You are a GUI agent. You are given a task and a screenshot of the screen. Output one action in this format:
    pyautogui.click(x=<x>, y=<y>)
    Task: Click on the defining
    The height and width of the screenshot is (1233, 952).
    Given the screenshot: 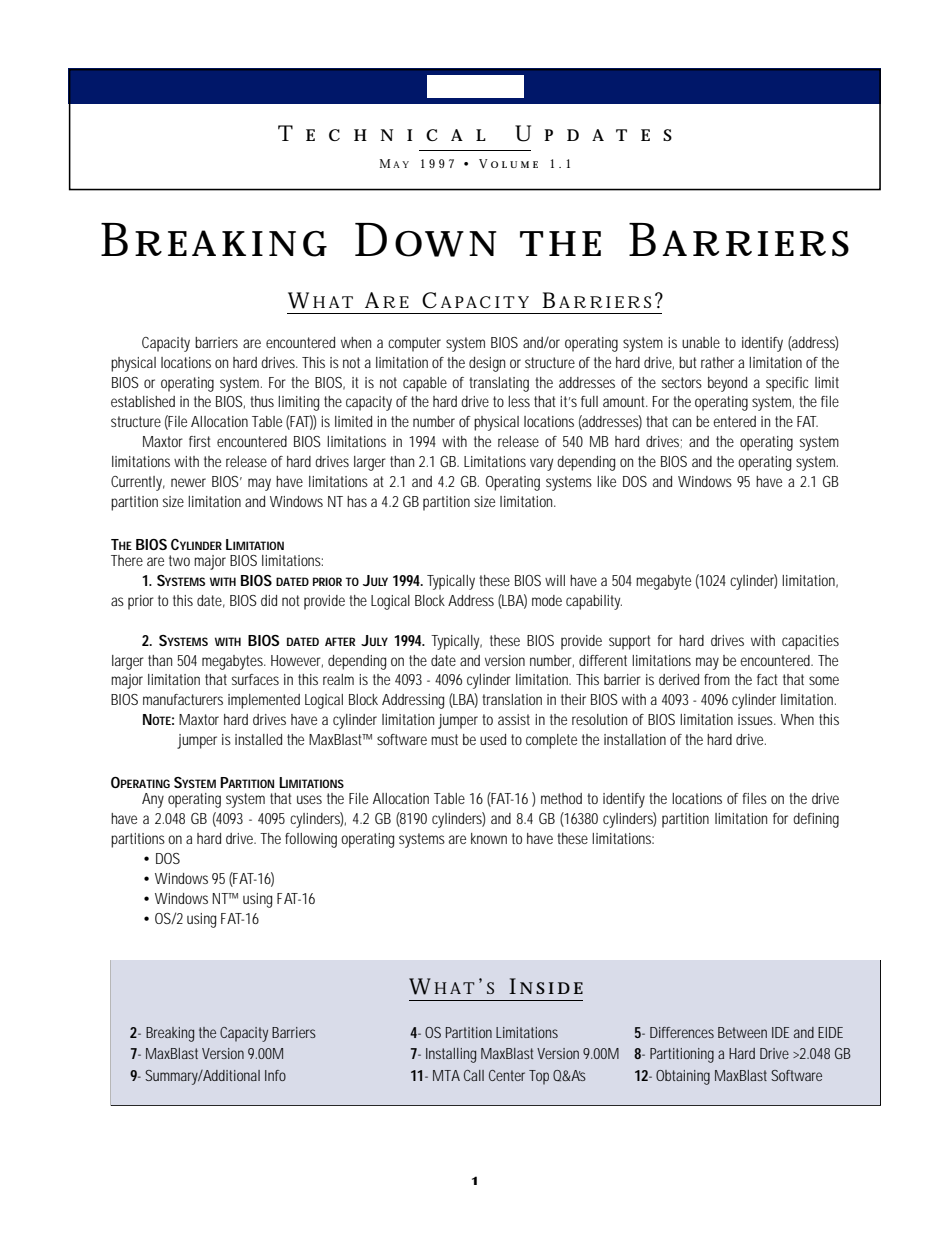 What is the action you would take?
    pyautogui.click(x=816, y=820)
